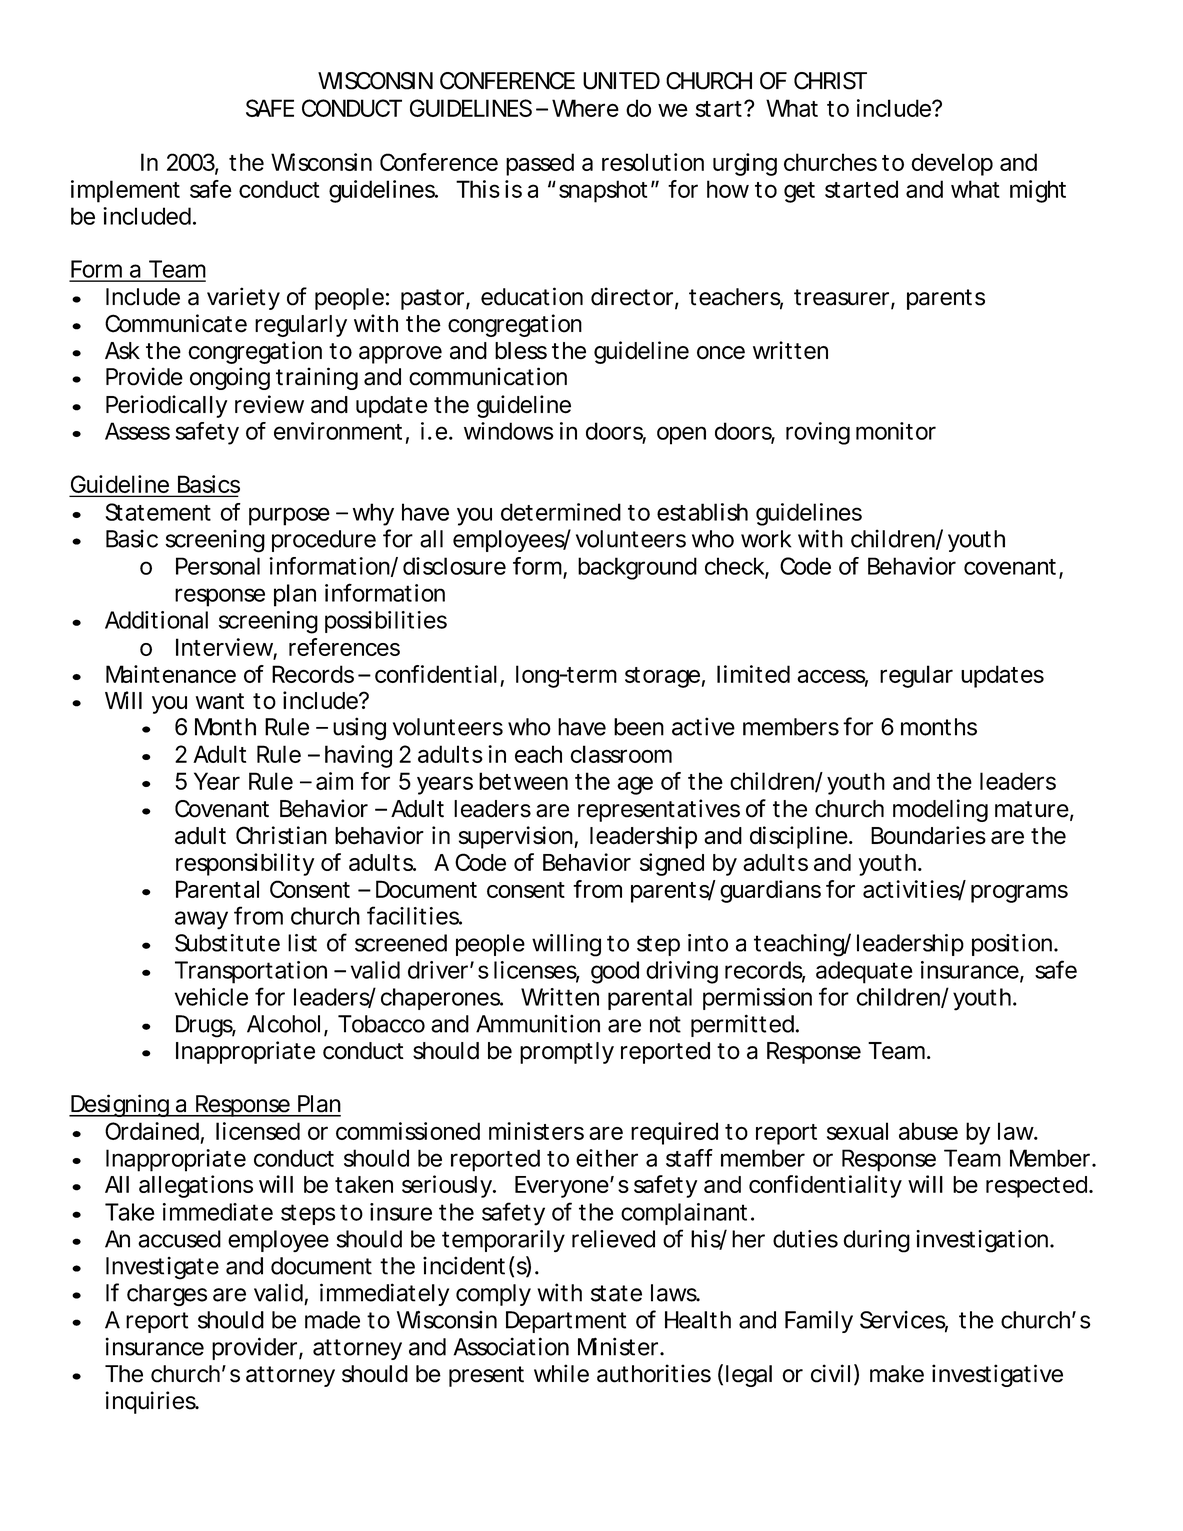  What do you see at coordinates (585, 108) in the screenshot?
I see `Where` at bounding box center [585, 108].
